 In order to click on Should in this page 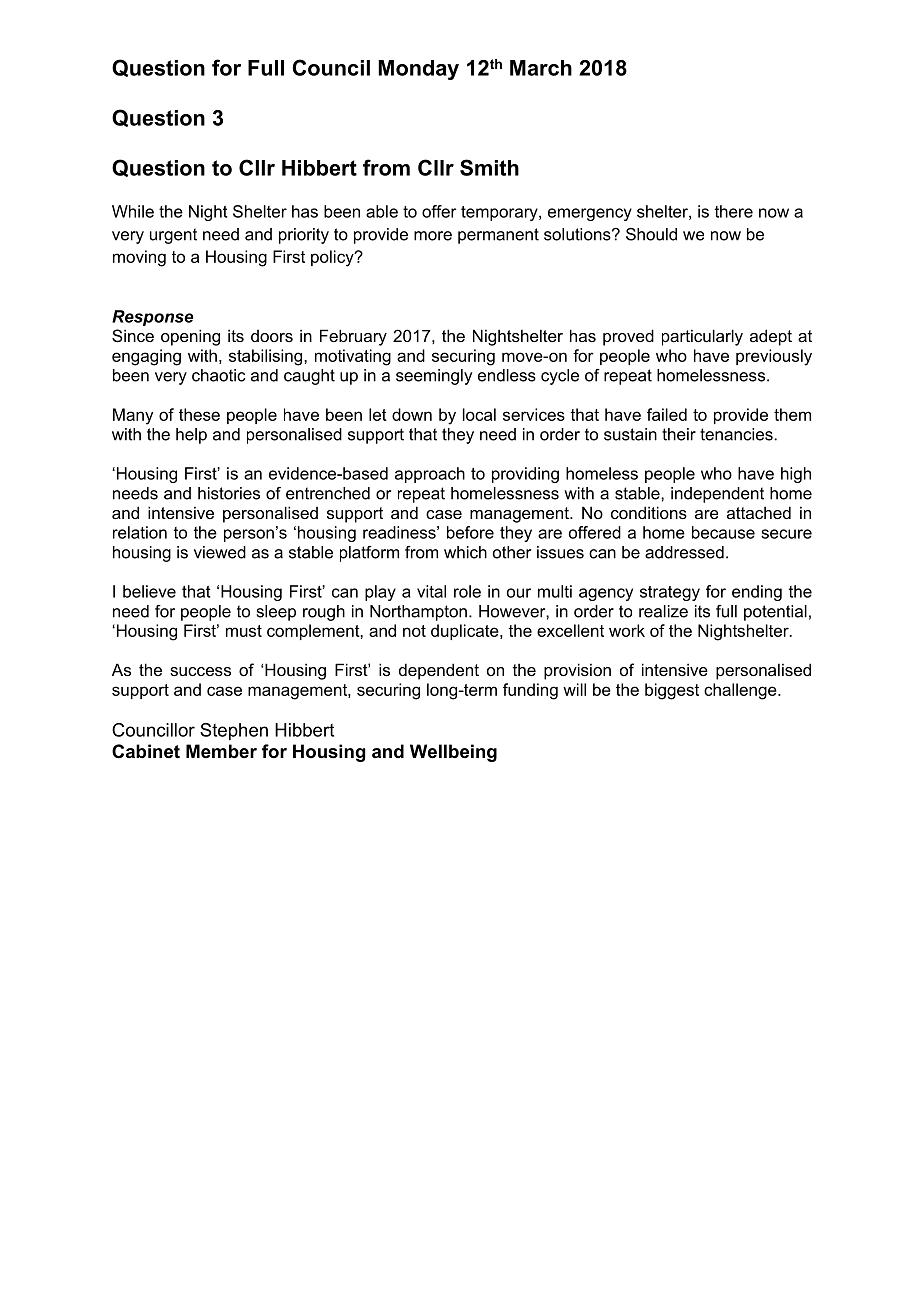, I will do `click(651, 234)`.
